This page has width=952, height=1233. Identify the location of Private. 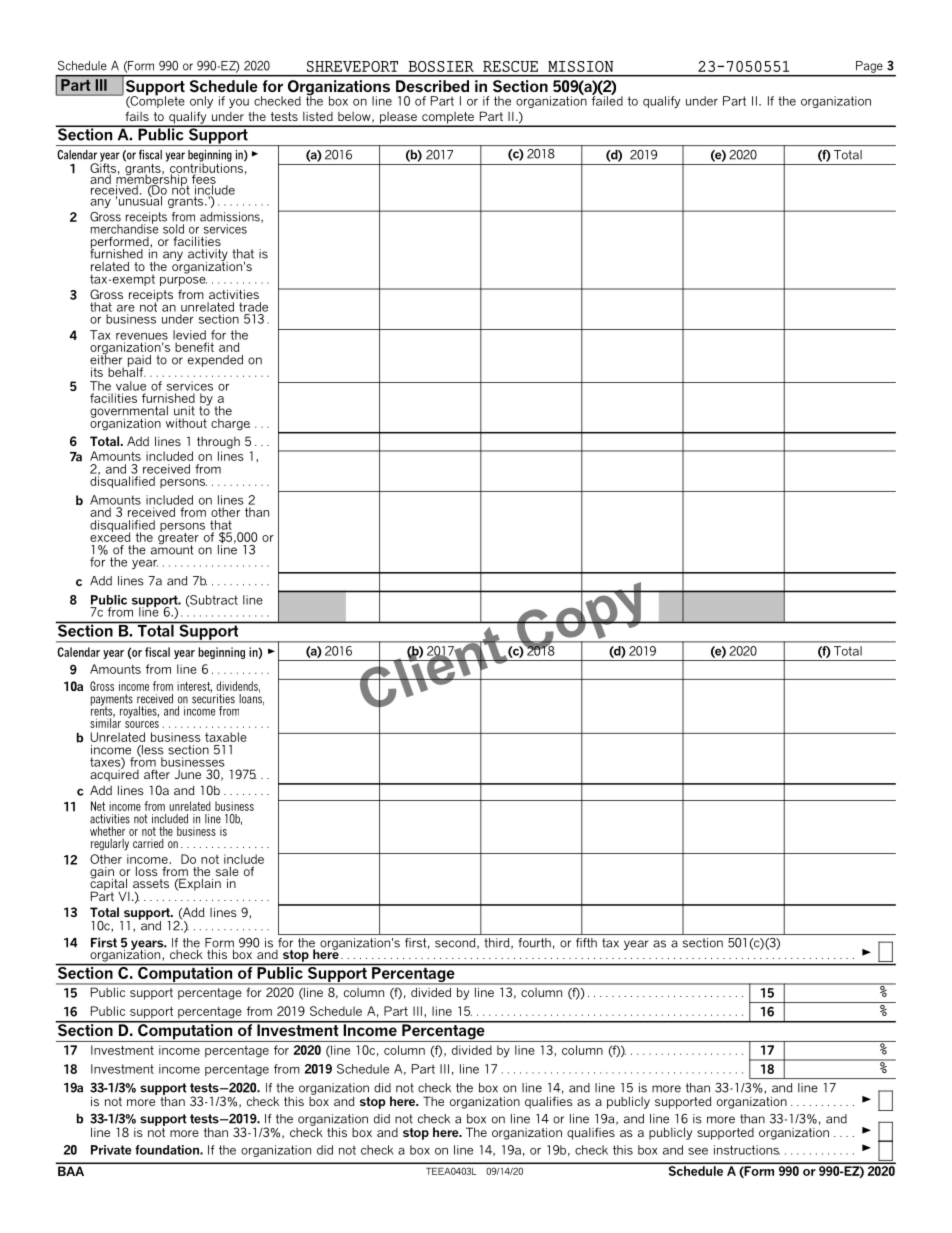
(111, 1150).
